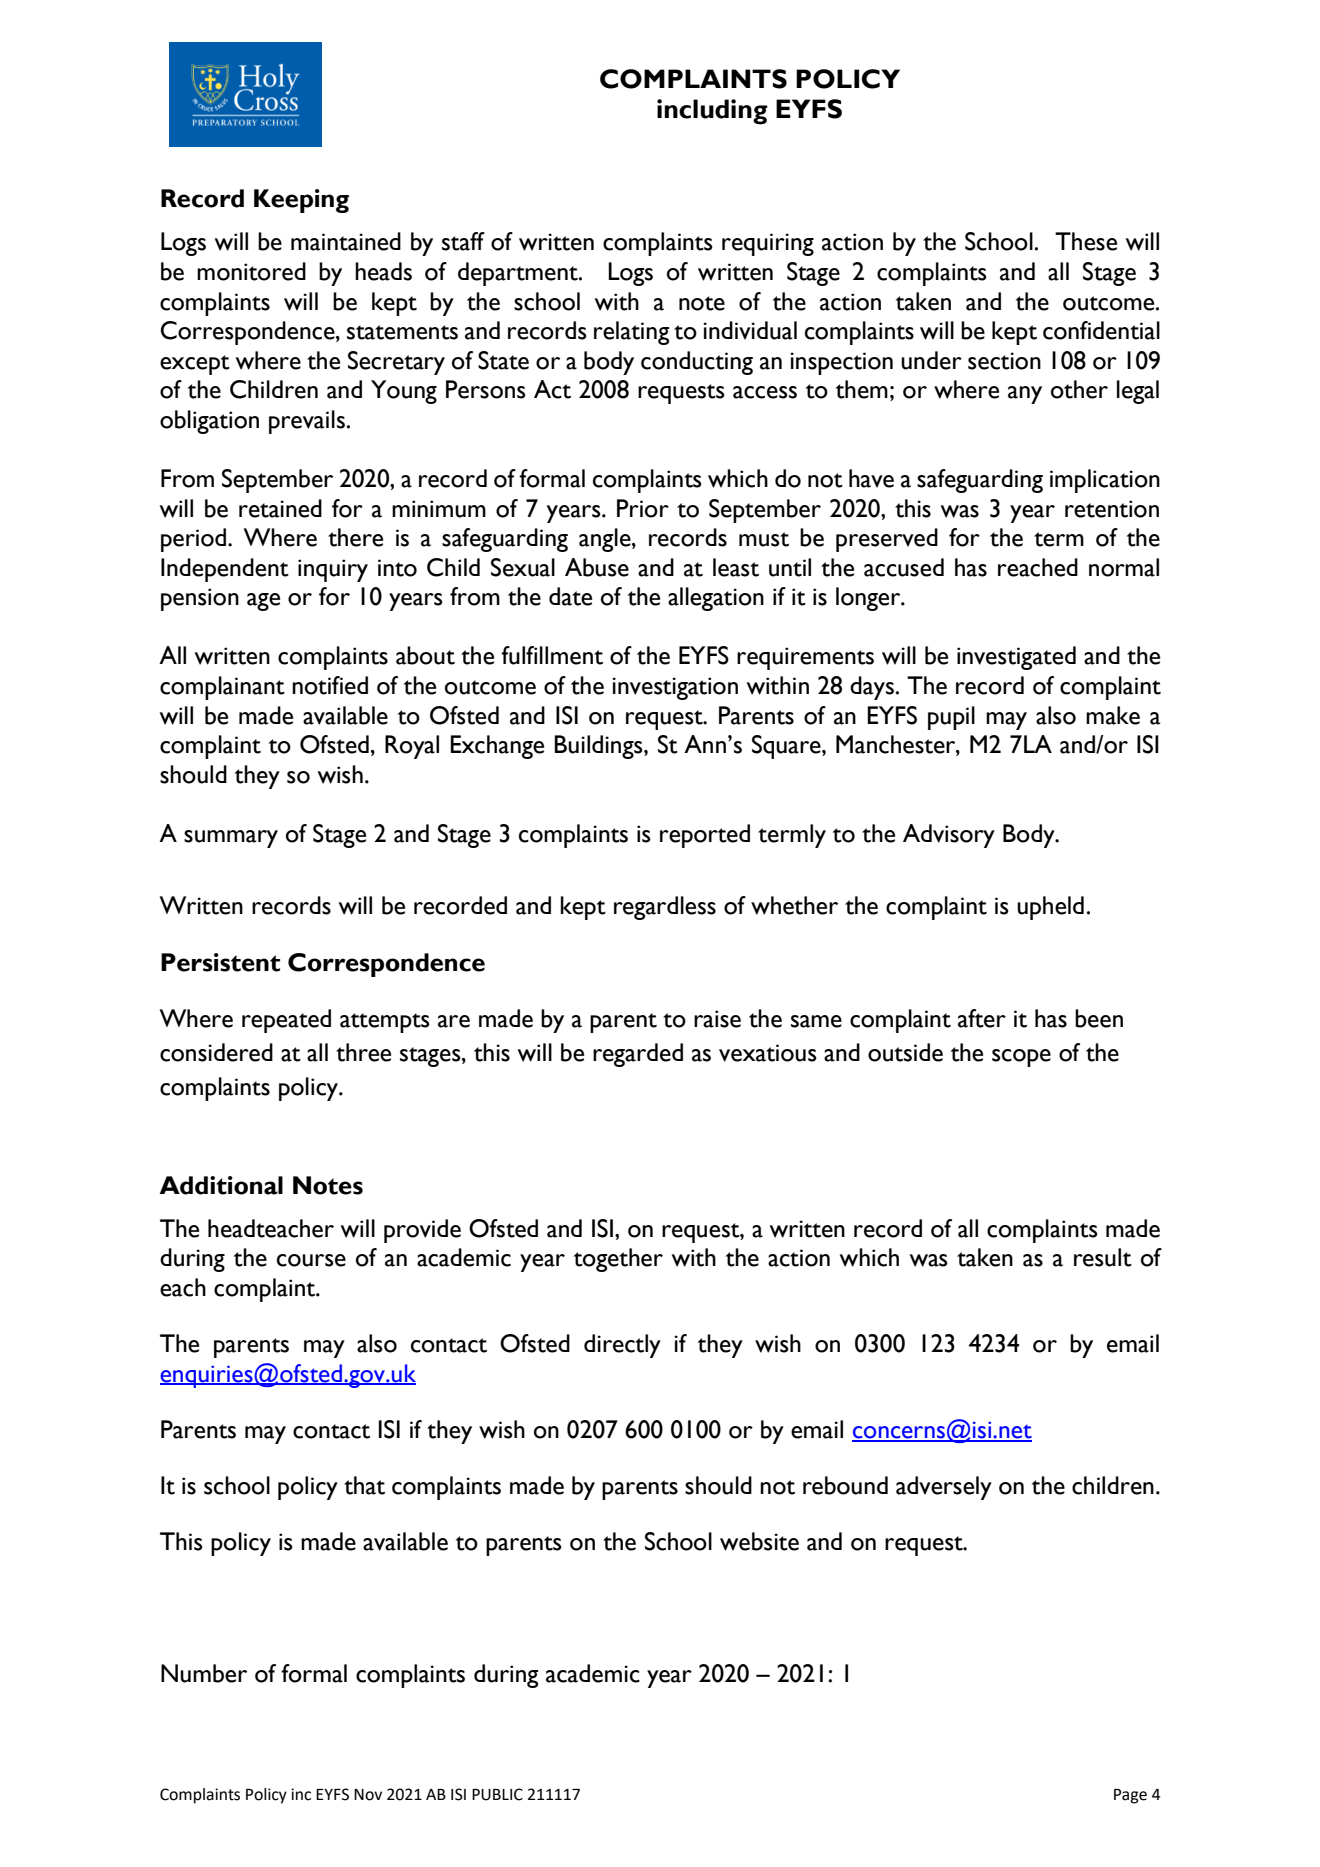 This image has width=1320, height=1867. What do you see at coordinates (1103, 1257) in the image?
I see `result` at bounding box center [1103, 1257].
